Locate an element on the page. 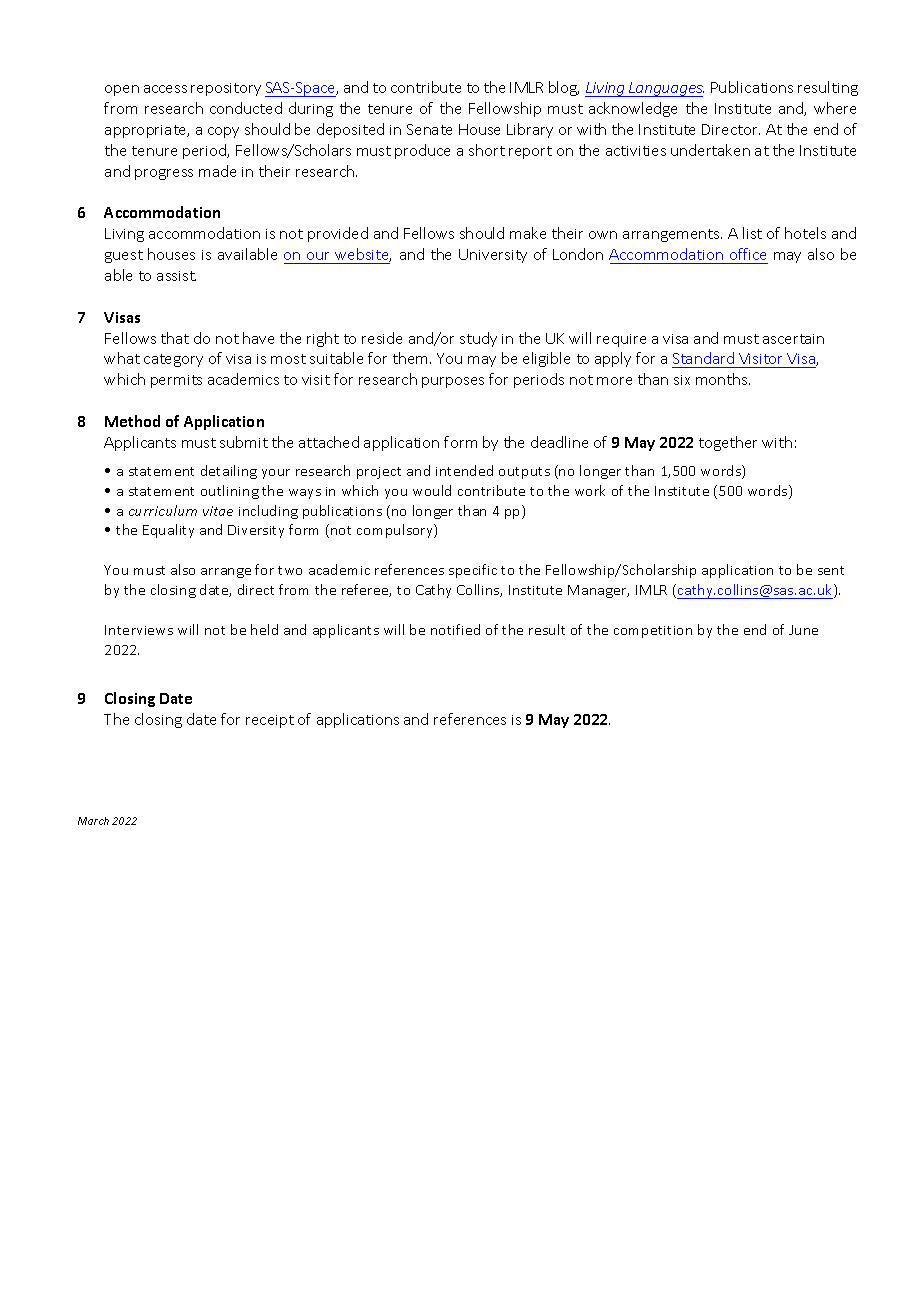  March is located at coordinates (93, 821).
